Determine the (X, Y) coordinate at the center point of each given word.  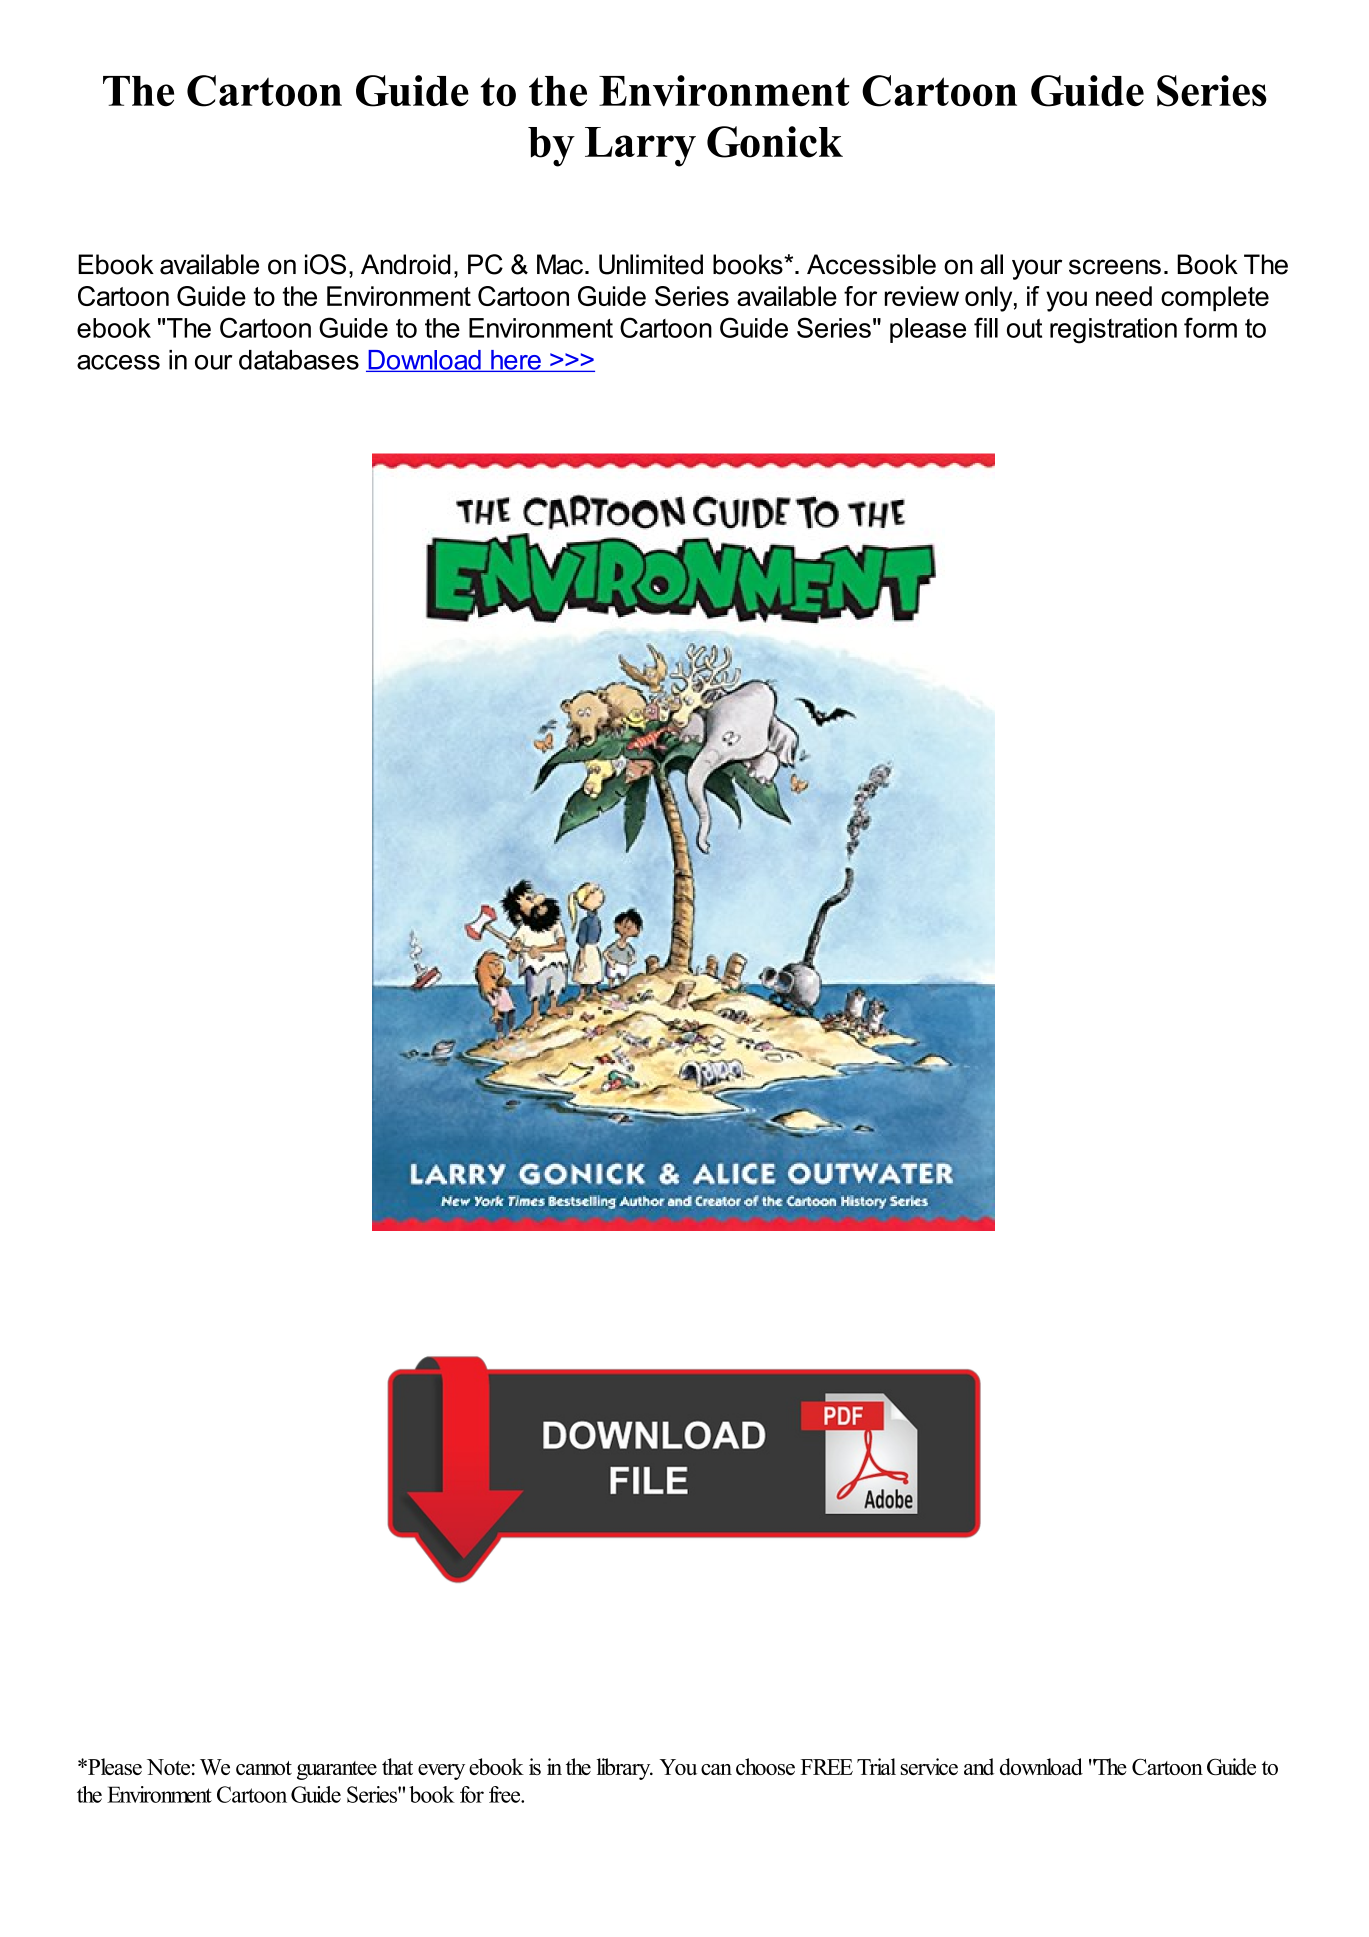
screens (1115, 267)
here (516, 361)
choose (765, 1766)
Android (406, 264)
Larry (640, 147)
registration (1113, 331)
